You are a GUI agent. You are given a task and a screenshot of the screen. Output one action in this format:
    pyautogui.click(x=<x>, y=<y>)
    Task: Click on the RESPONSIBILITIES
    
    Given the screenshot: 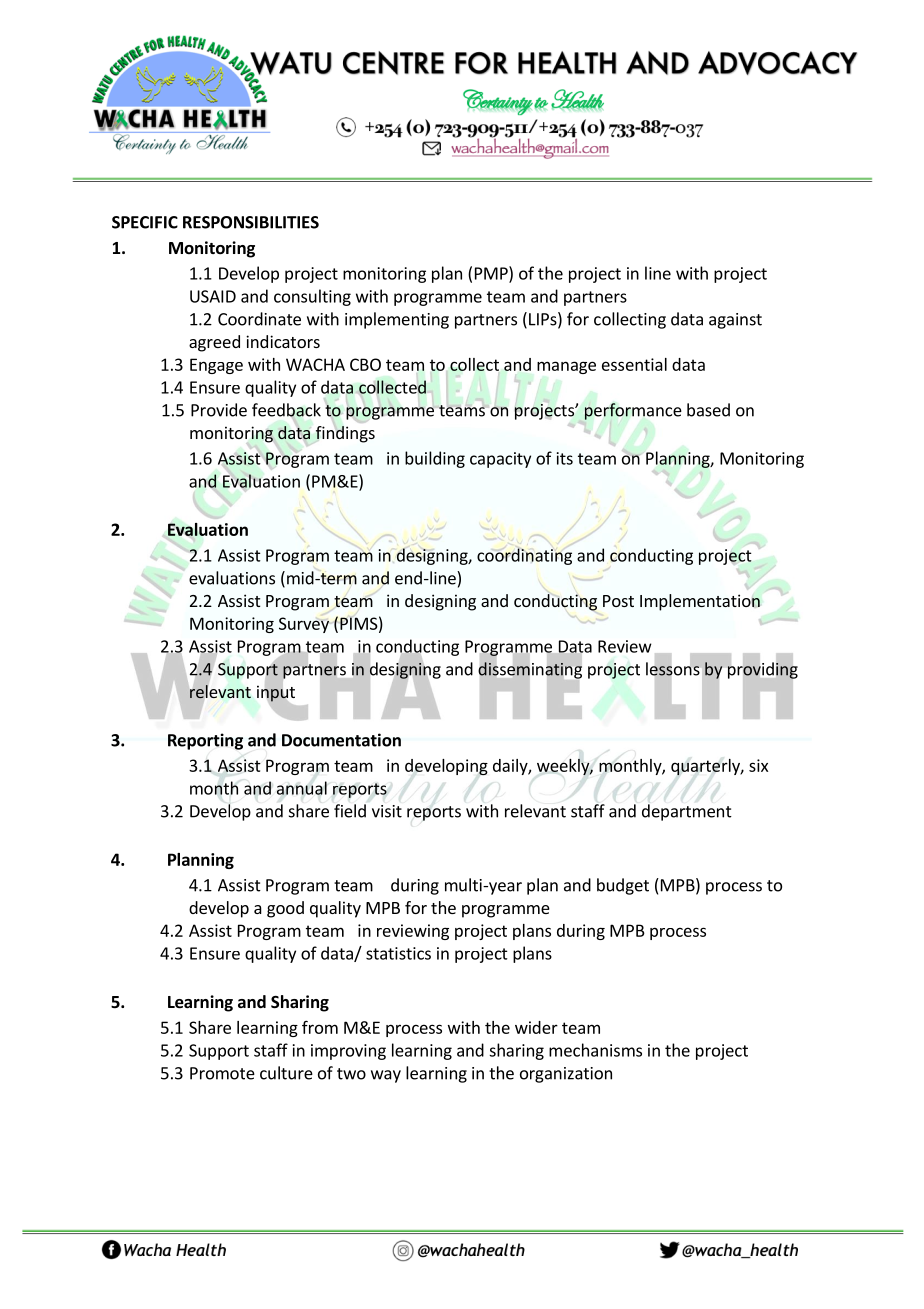 What is the action you would take?
    pyautogui.click(x=251, y=222)
